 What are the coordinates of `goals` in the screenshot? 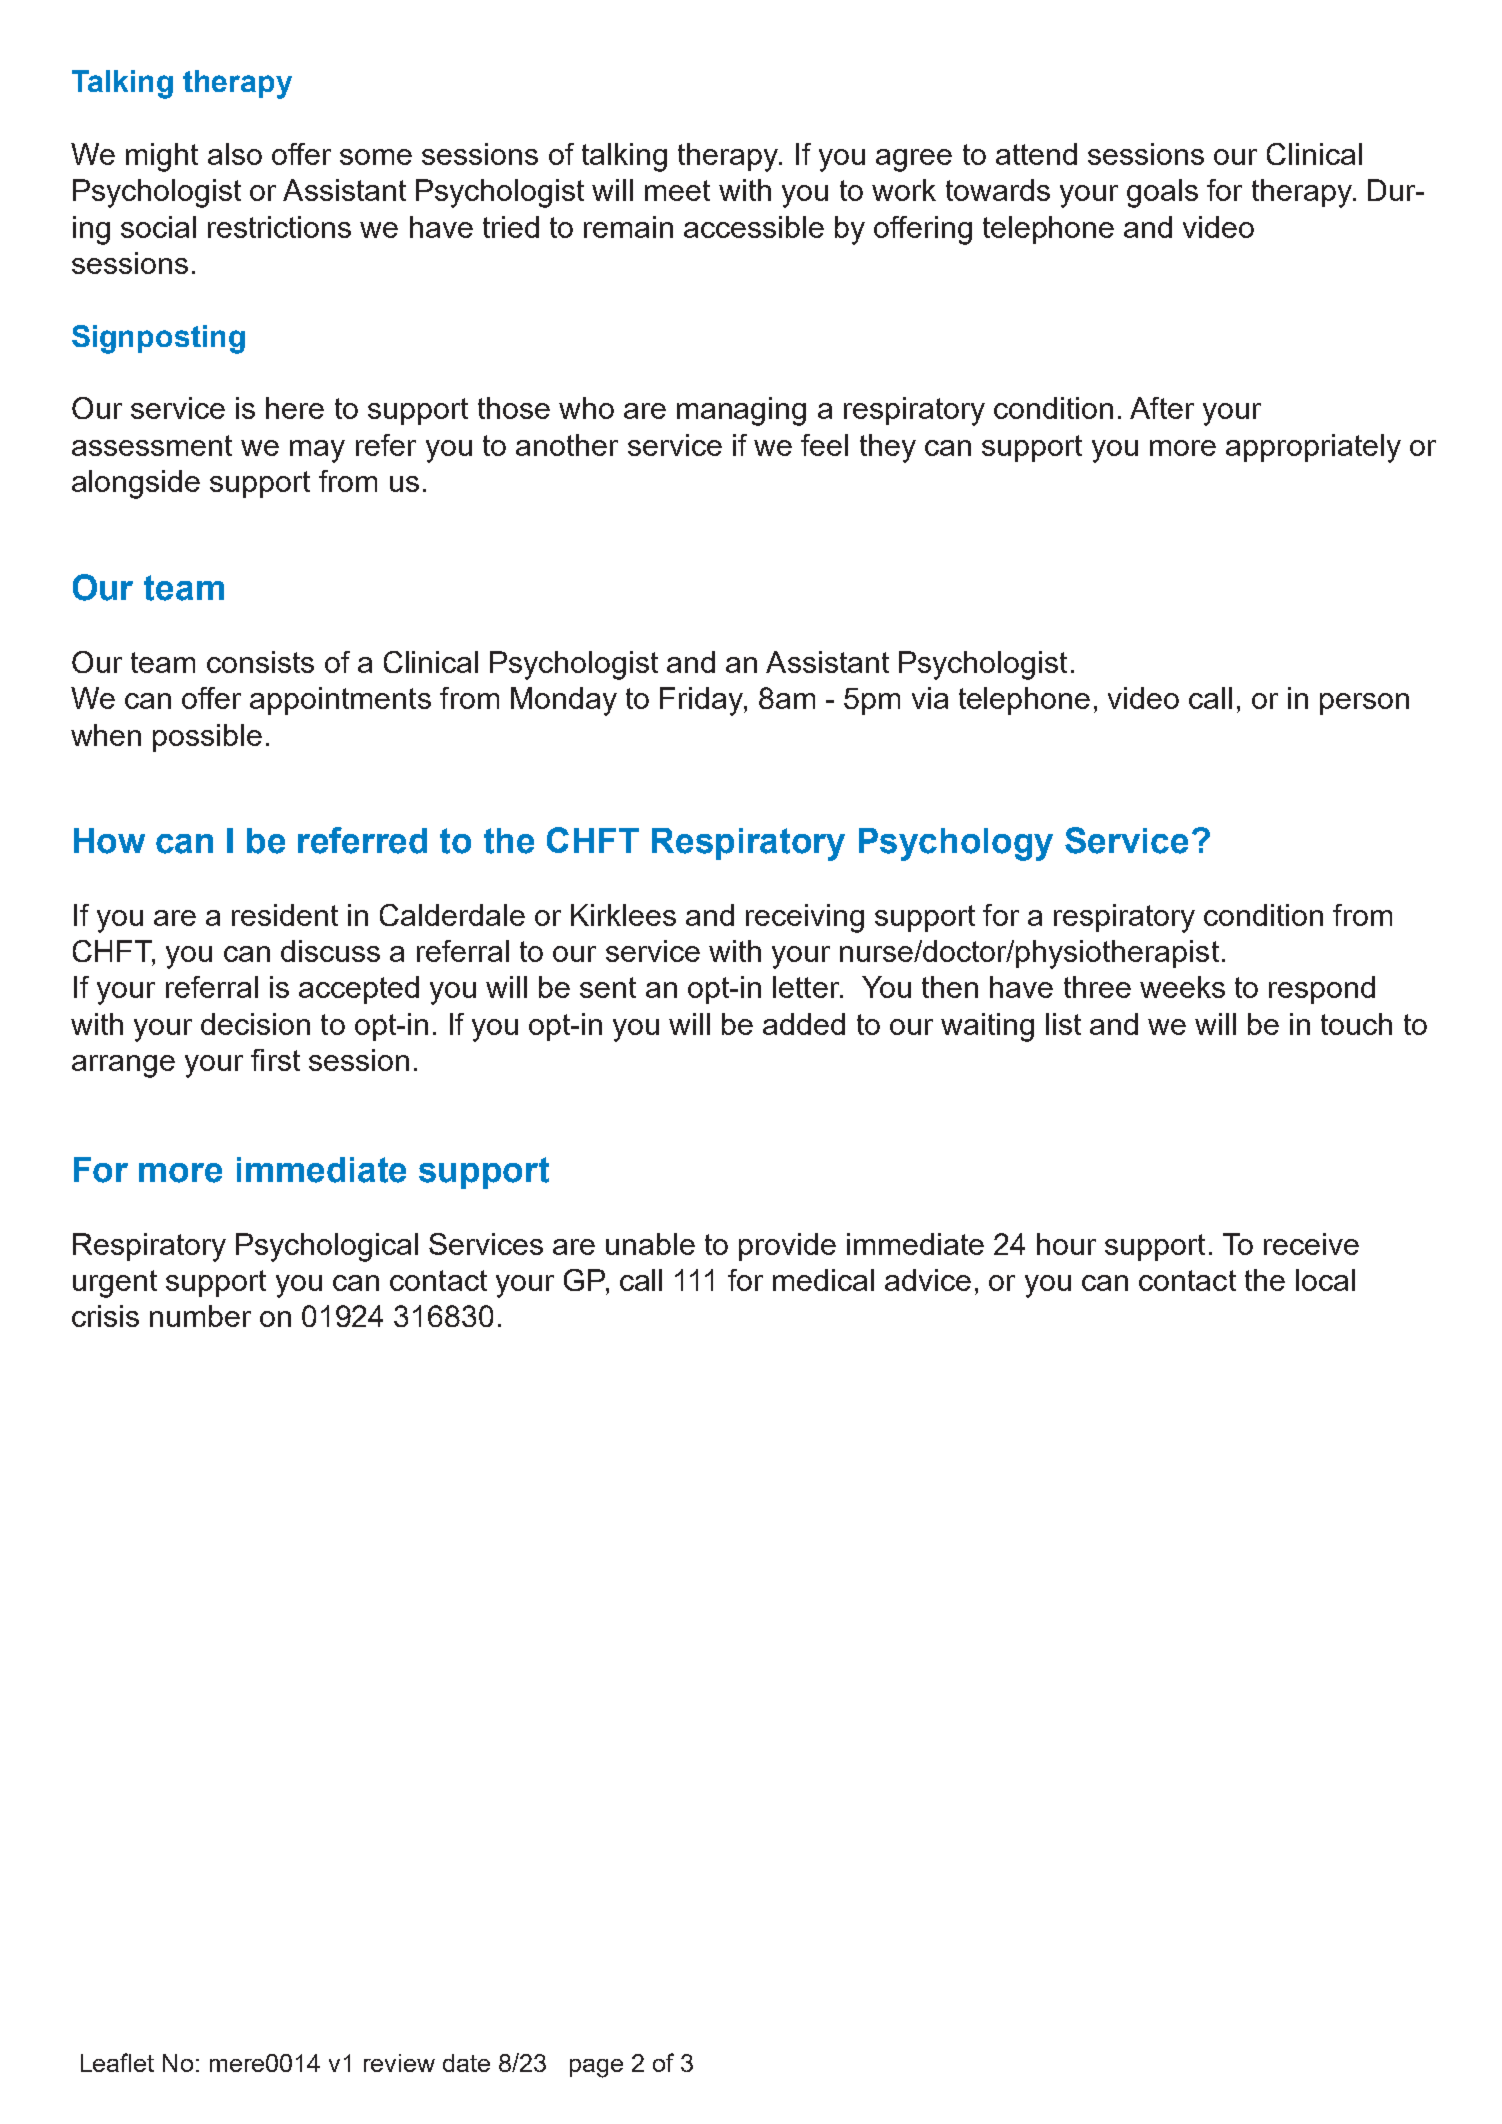 It's located at (1162, 193).
